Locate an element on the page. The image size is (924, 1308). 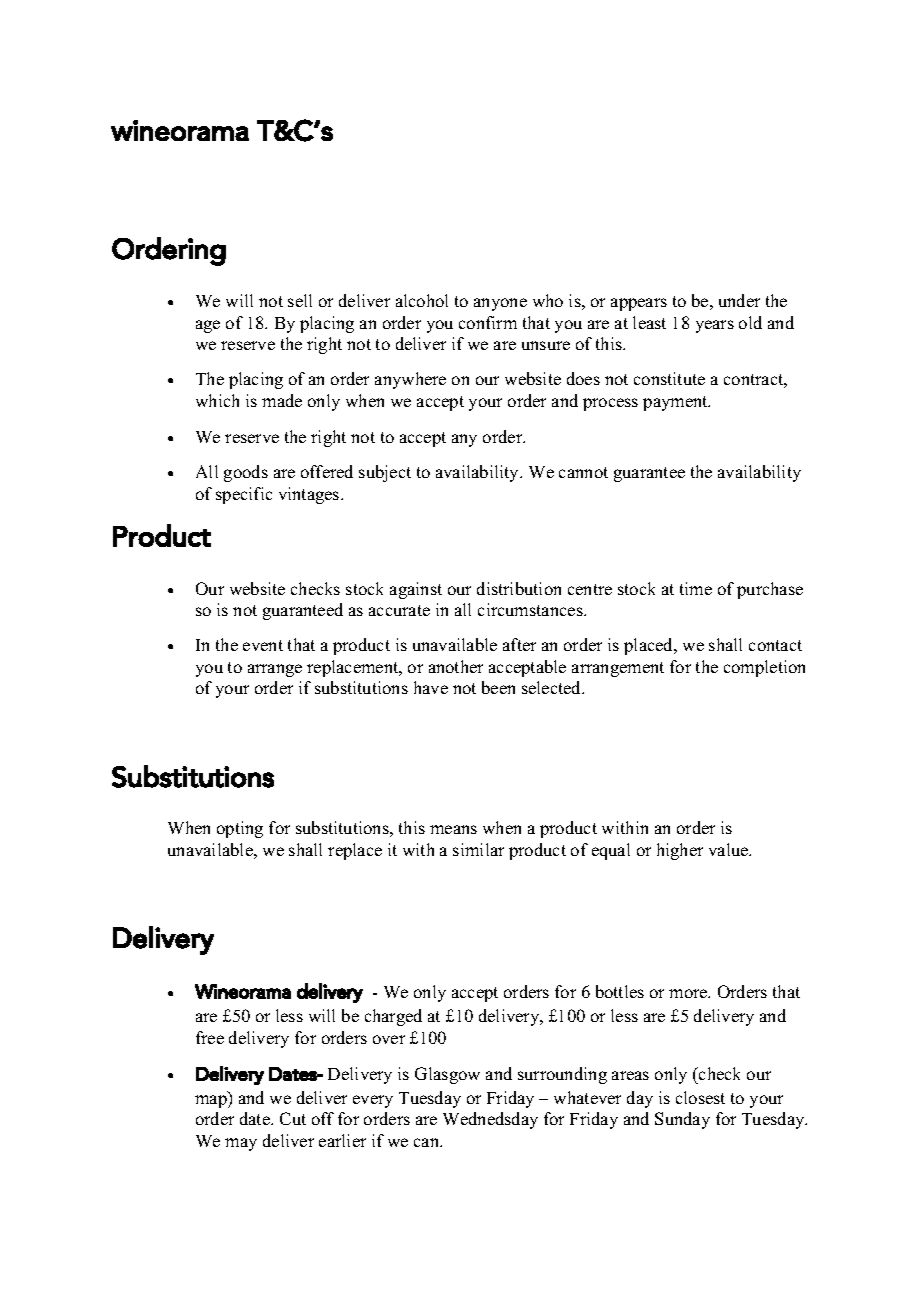
opting is located at coordinates (240, 829).
